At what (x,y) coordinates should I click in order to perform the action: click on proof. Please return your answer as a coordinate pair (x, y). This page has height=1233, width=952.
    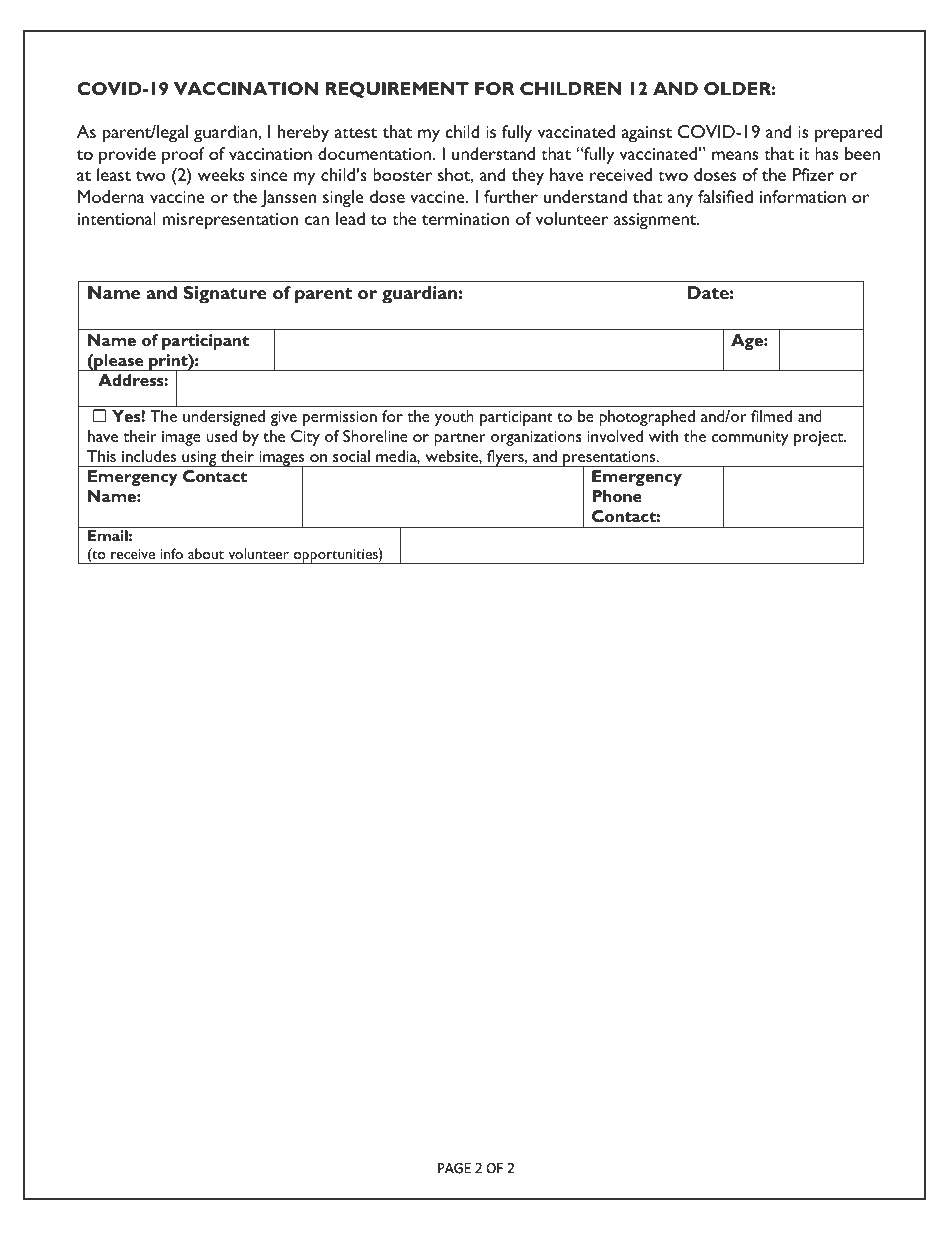
    Looking at the image, I should click on (183, 156).
